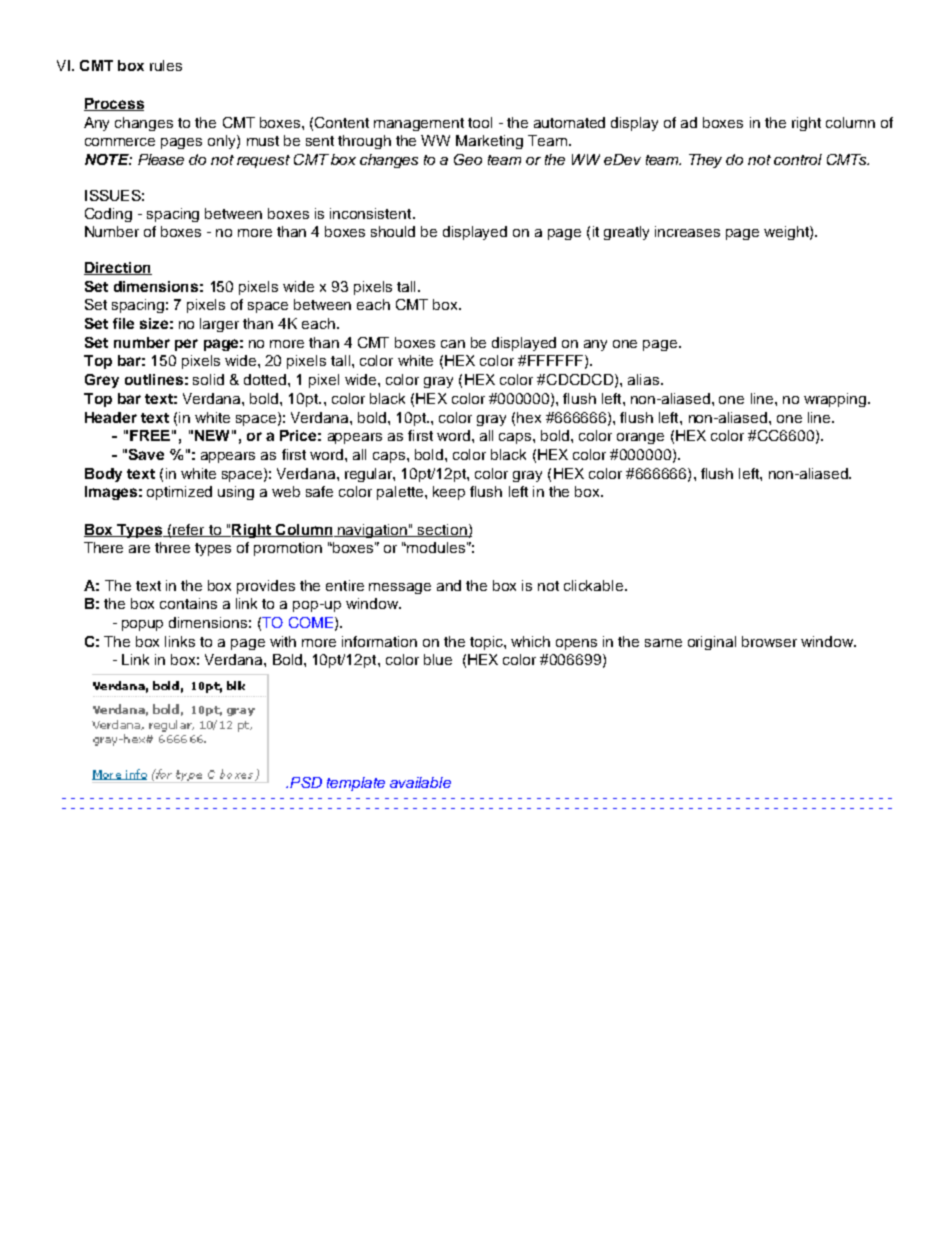 Image resolution: width=952 pixels, height=1233 pixels. What do you see at coordinates (166, 65) in the screenshot?
I see `rules` at bounding box center [166, 65].
